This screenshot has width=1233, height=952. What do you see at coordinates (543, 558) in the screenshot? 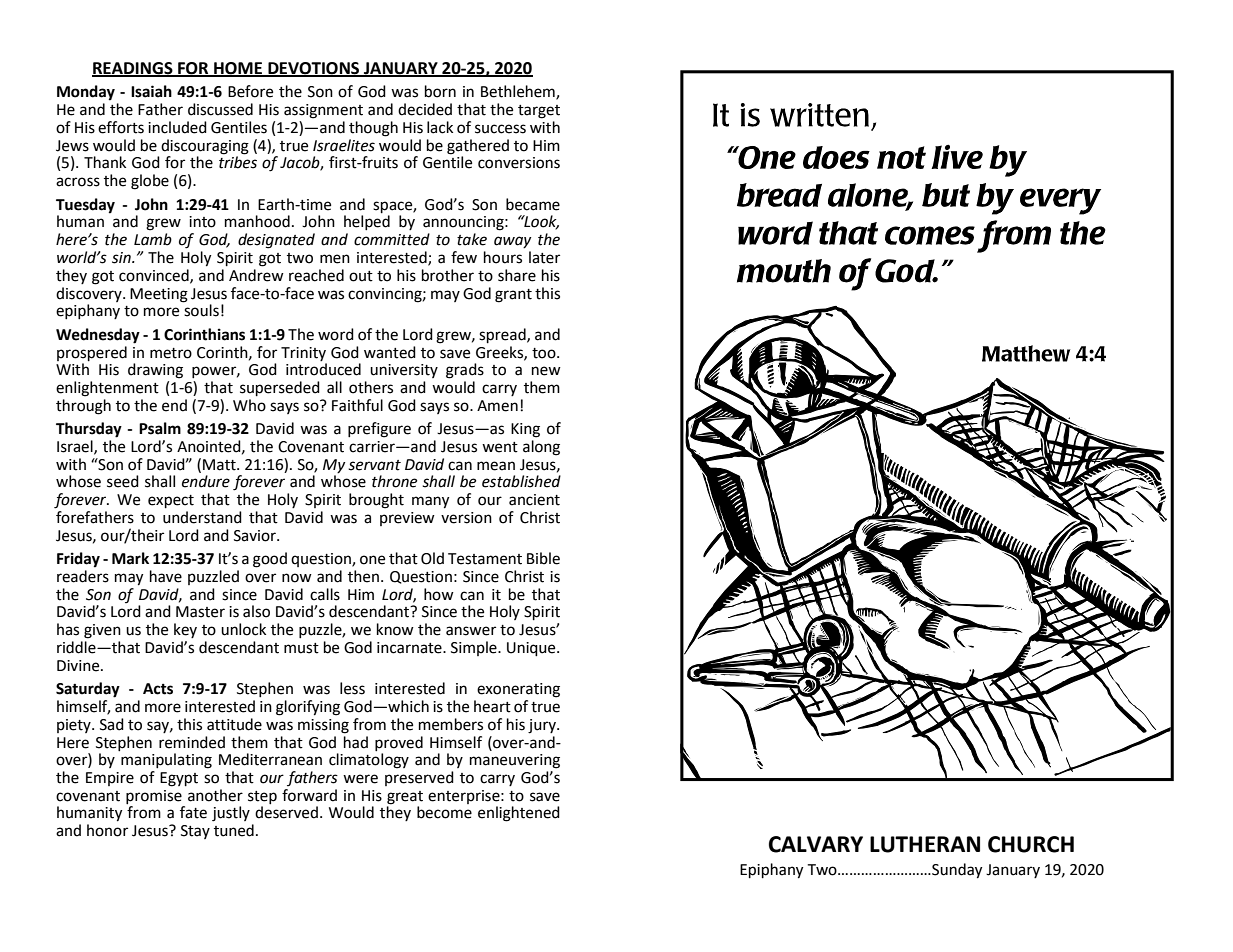
I see `Bible` at bounding box center [543, 558].
